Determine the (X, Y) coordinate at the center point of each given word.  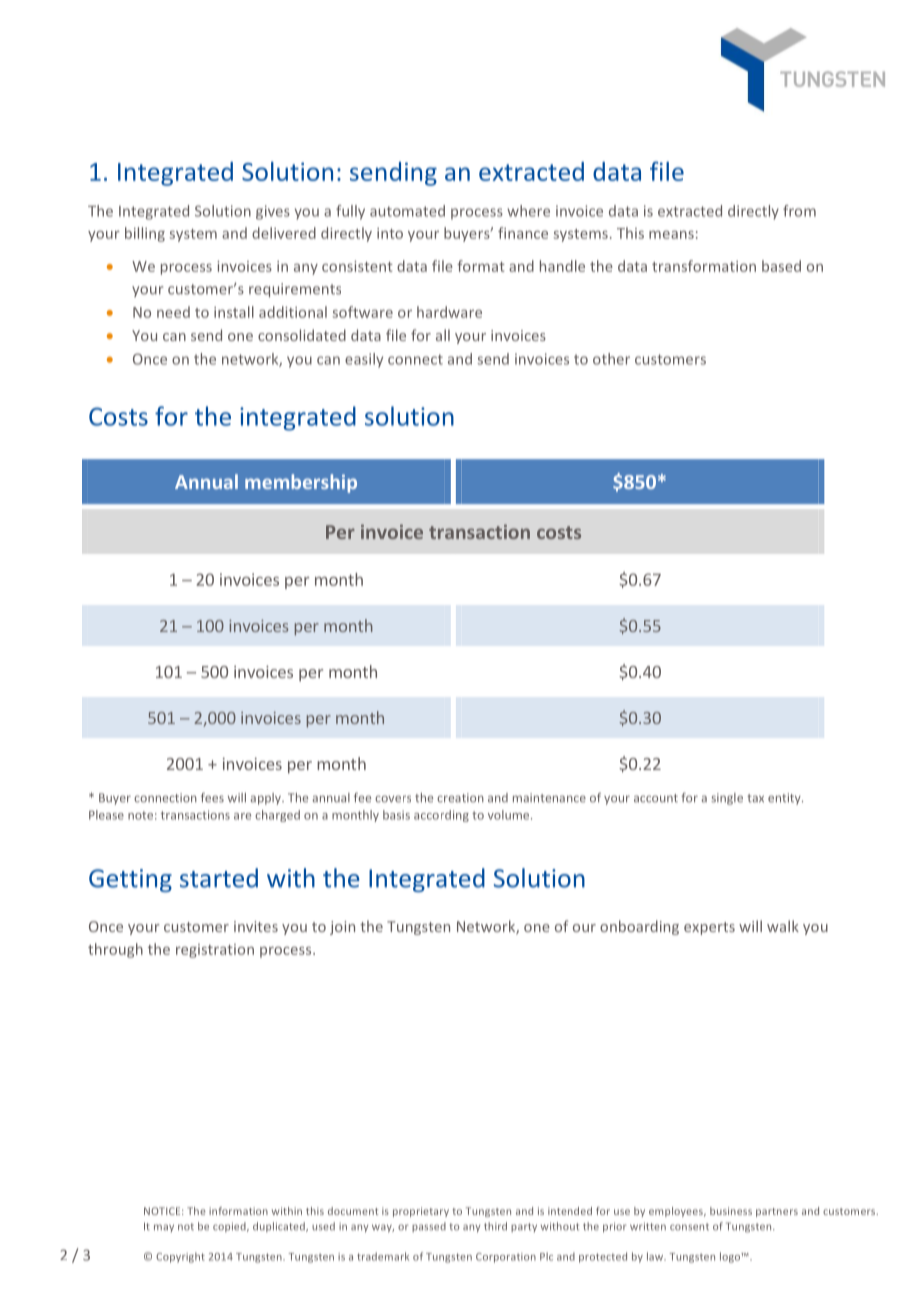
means (671, 235)
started (219, 878)
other (611, 359)
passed (429, 1227)
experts (709, 928)
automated (407, 211)
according (441, 816)
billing (145, 234)
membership (301, 483)
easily (364, 360)
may (164, 1228)
